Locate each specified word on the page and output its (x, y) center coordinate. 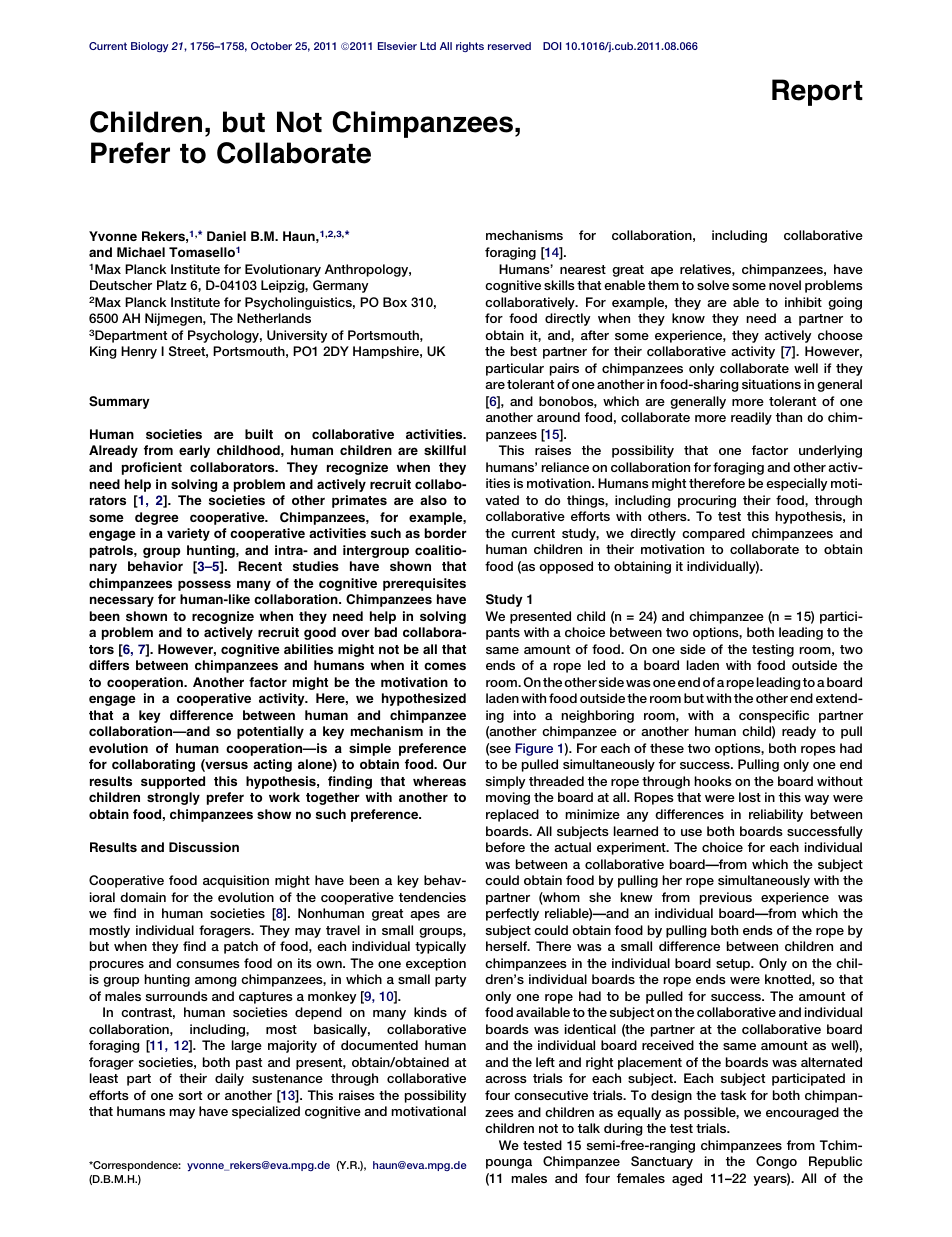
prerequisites (424, 584)
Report (817, 92)
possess (204, 585)
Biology (149, 47)
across (506, 1079)
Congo (776, 1162)
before (505, 847)
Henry (139, 352)
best (524, 351)
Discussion (204, 847)
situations (771, 384)
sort (190, 1095)
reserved (509, 46)
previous (726, 898)
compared (713, 534)
